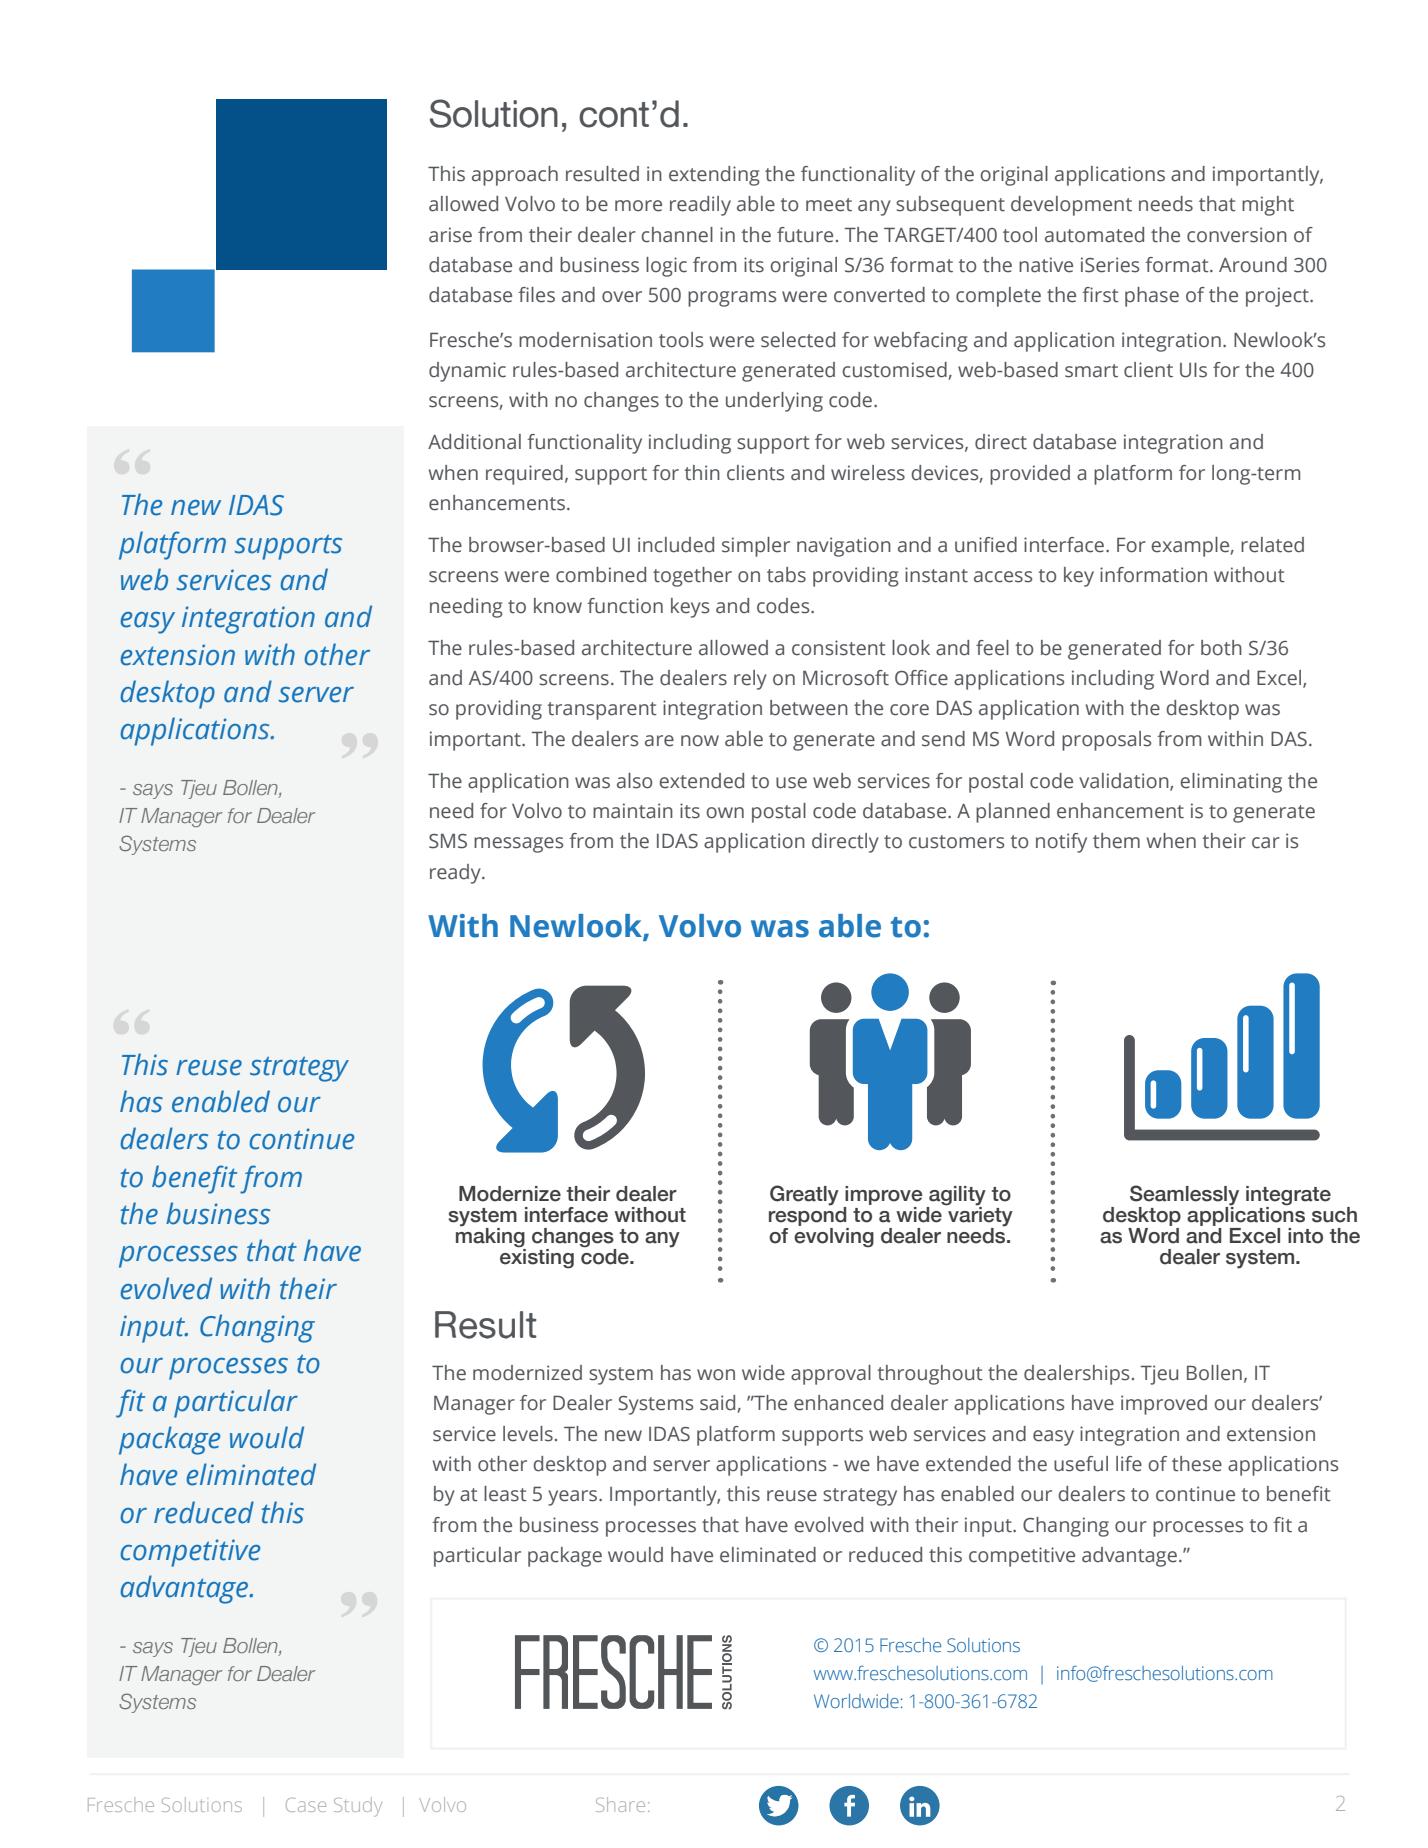  Describe the element at coordinates (358, 1807) in the page. I see `Study` at that location.
